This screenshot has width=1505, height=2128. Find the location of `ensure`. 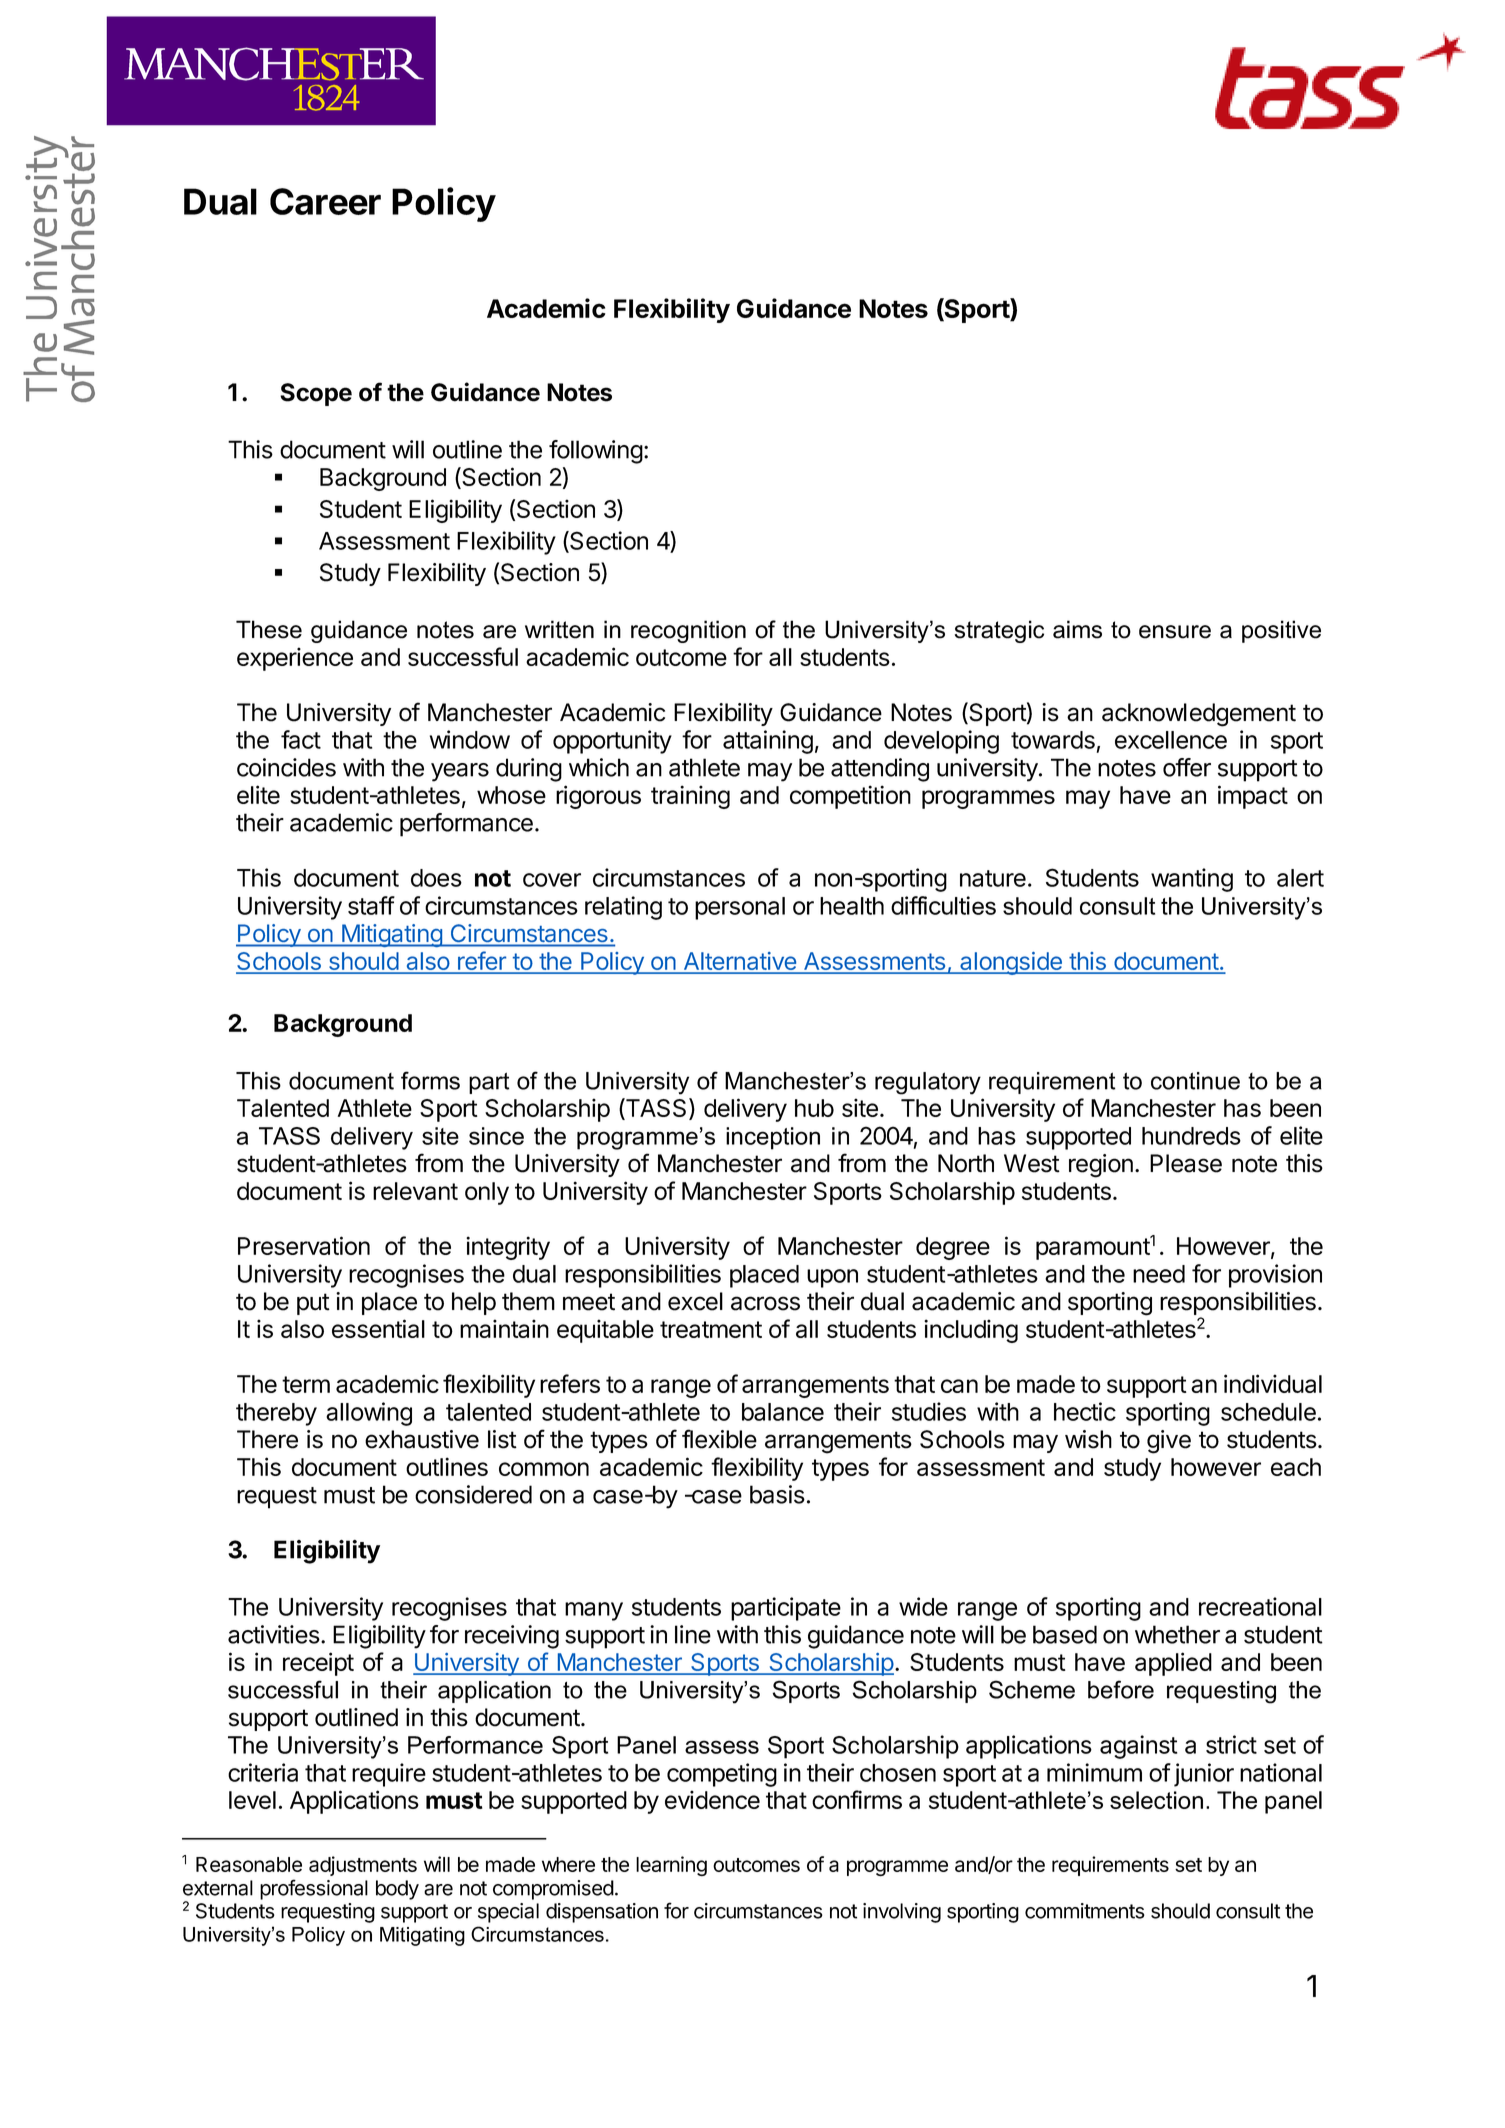

ensure is located at coordinates (1175, 632).
